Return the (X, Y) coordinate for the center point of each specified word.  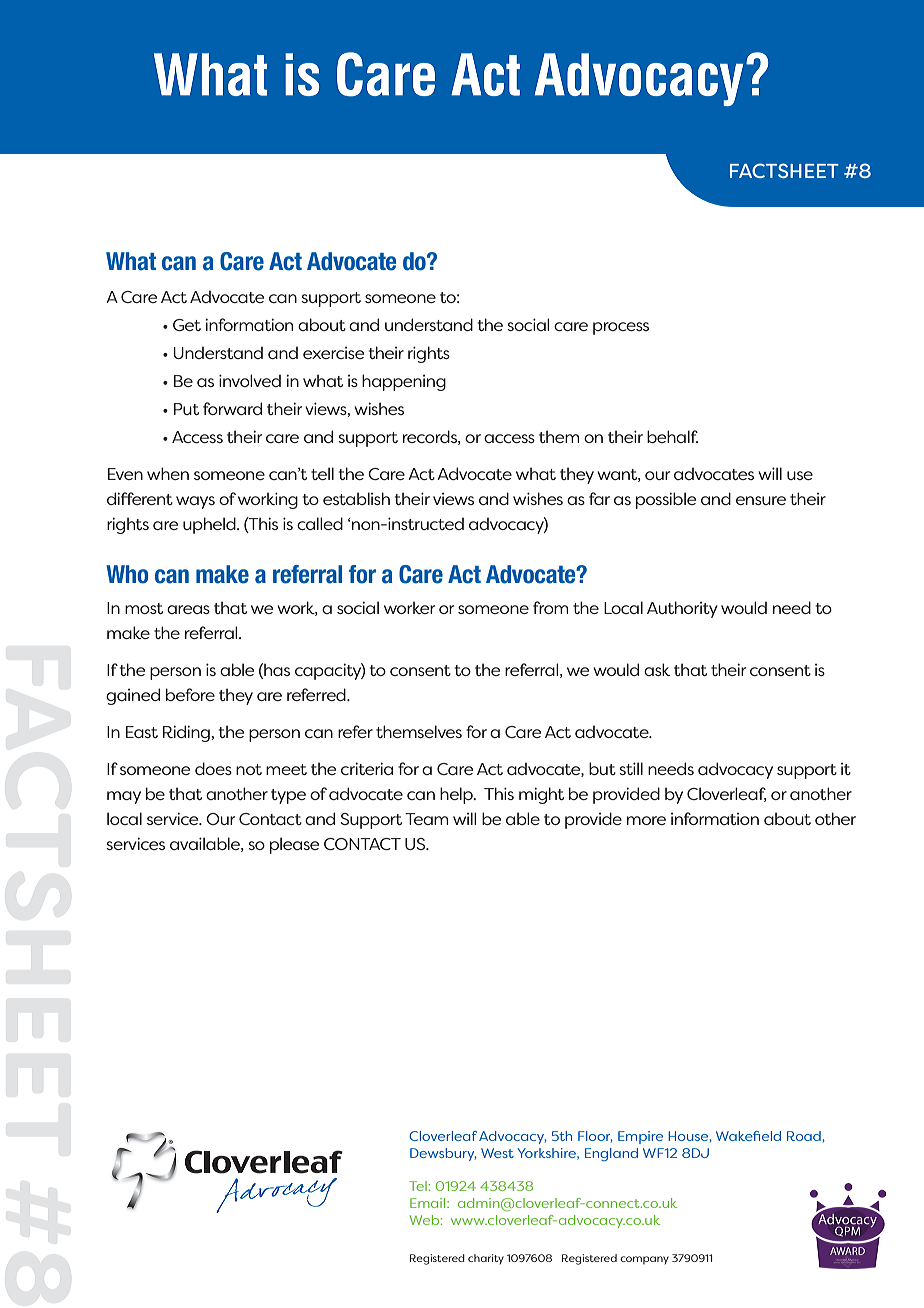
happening (404, 382)
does (213, 768)
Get (187, 325)
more (646, 820)
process (621, 328)
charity (486, 1259)
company (644, 1260)
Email (429, 1203)
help (457, 795)
